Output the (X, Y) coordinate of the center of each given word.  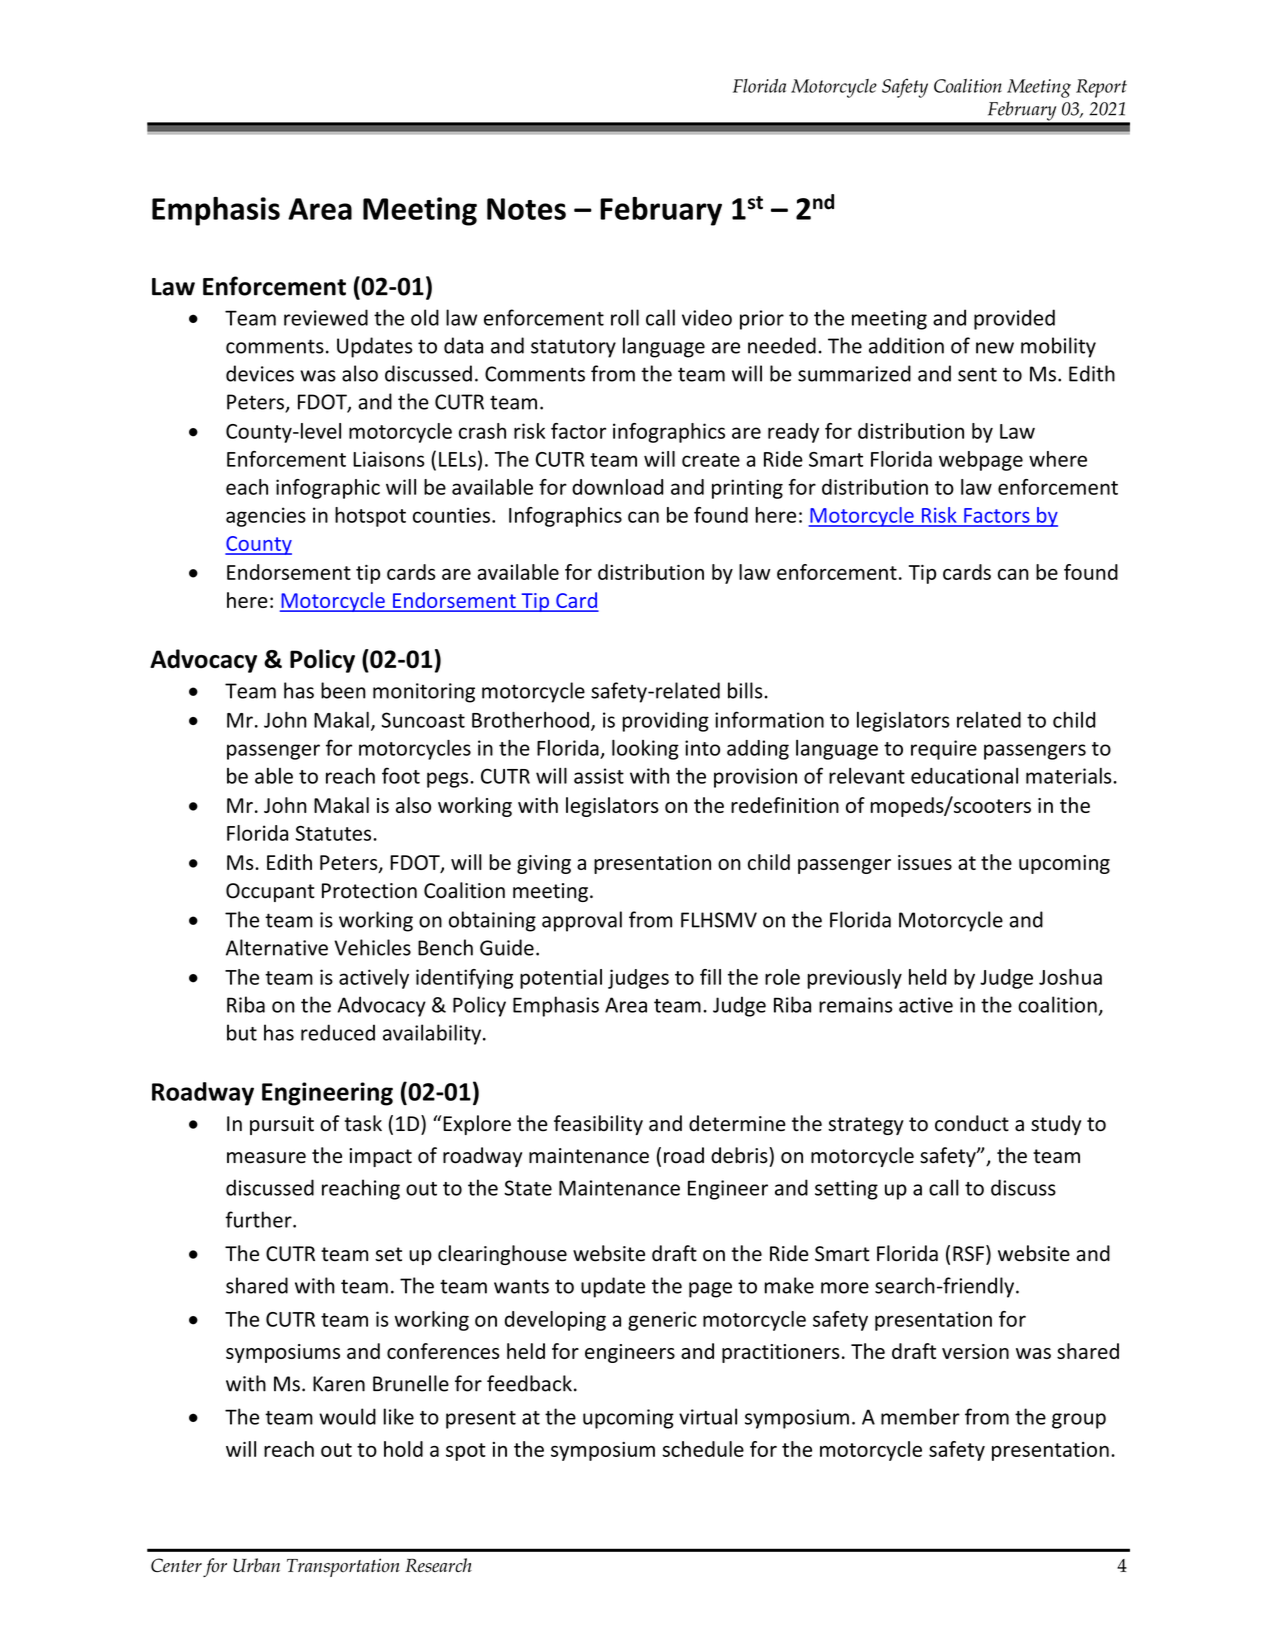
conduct (972, 1123)
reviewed (326, 317)
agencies (266, 517)
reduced (338, 1032)
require (944, 750)
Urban (256, 1565)
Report (1101, 88)
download (617, 487)
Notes (526, 209)
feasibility (598, 1125)
